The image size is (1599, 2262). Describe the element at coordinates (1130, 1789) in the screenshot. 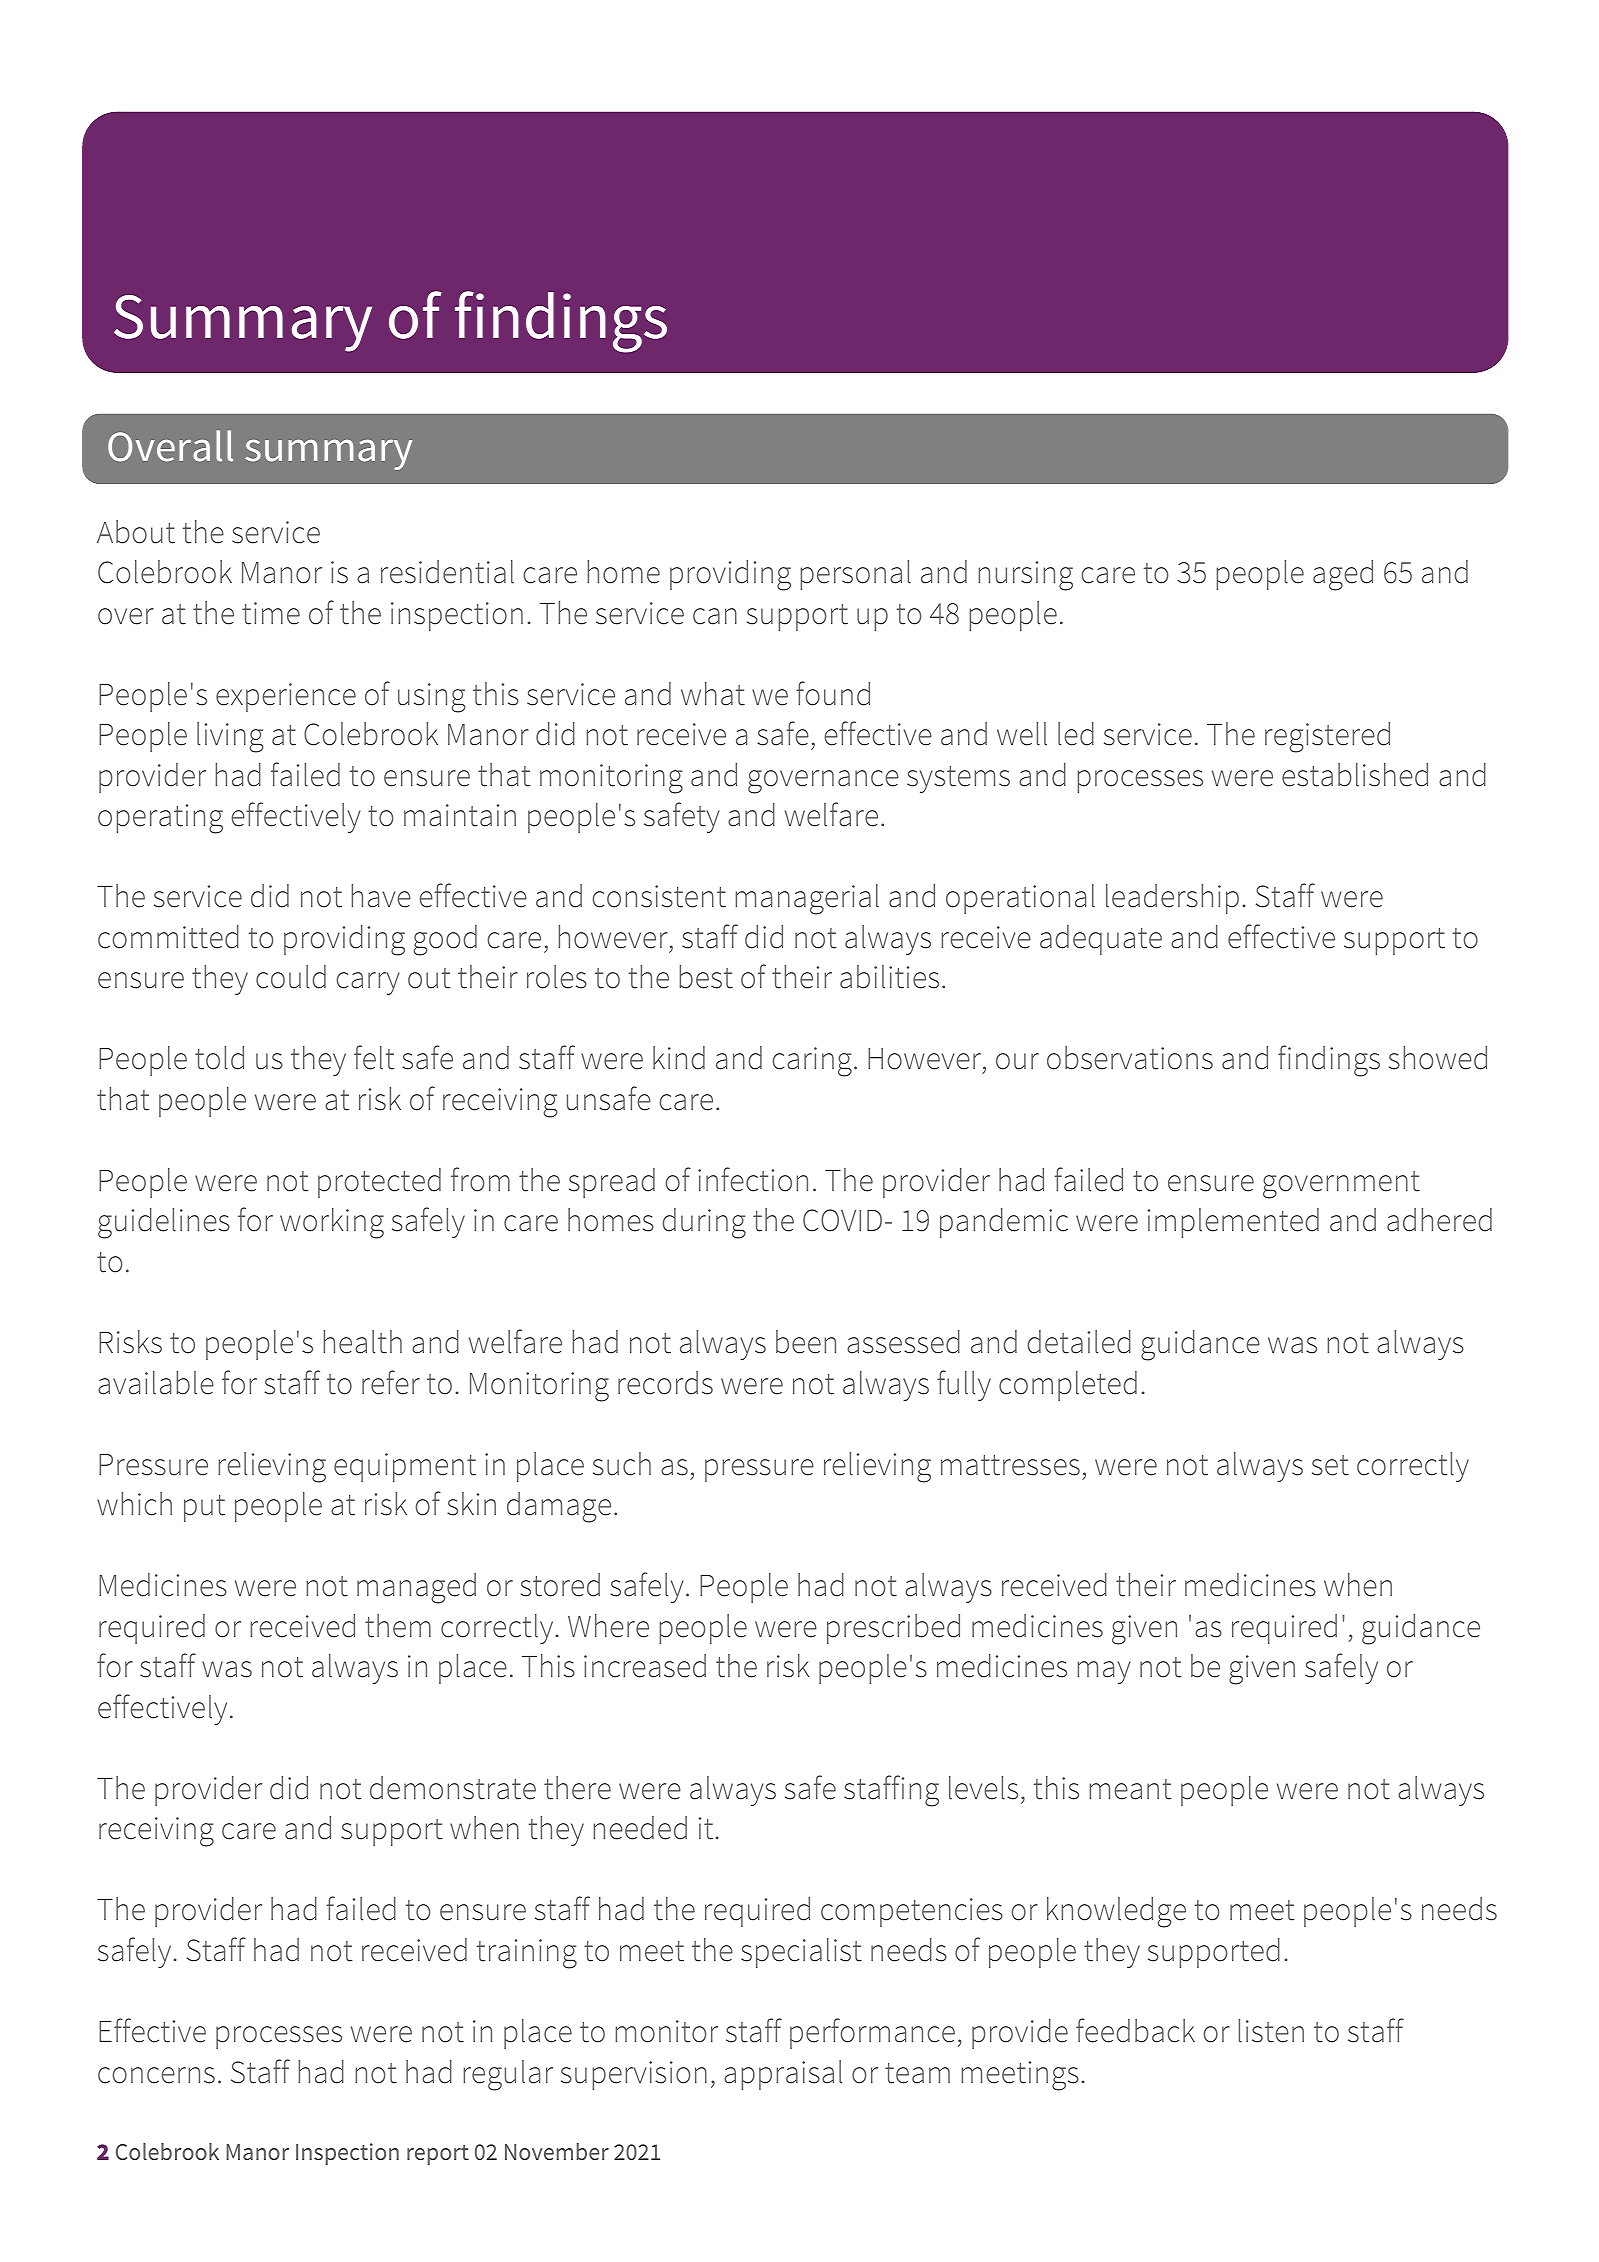

I see `meant` at that location.
